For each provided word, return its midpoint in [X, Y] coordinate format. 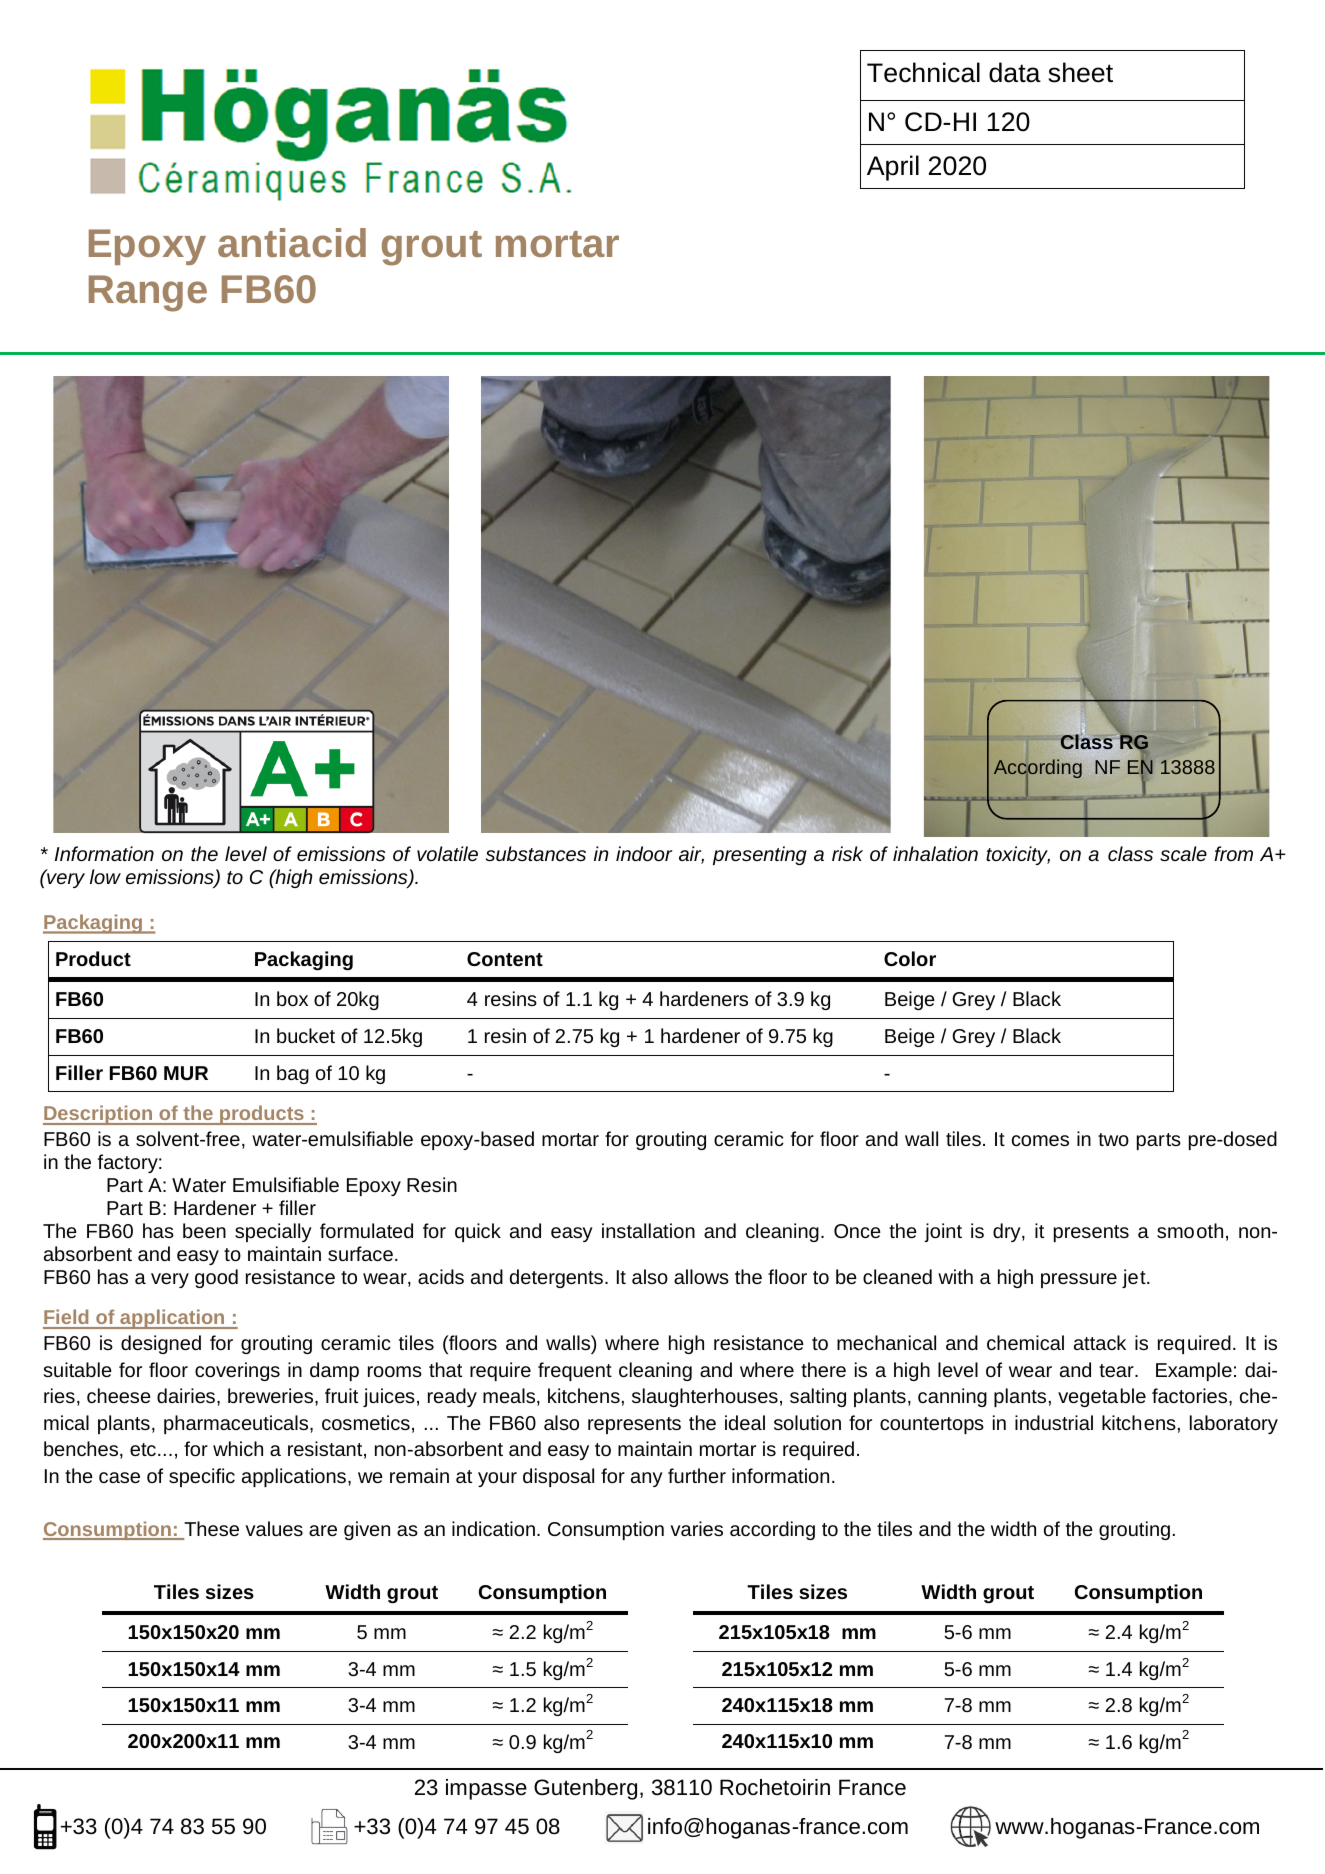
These [210, 1530]
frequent [575, 1371]
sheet [1081, 72]
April [893, 168]
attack [1100, 1342]
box [292, 998]
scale [1183, 853]
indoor [644, 853]
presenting [760, 855]
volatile [447, 853]
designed [161, 1344]
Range [148, 293]
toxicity [1018, 855]
